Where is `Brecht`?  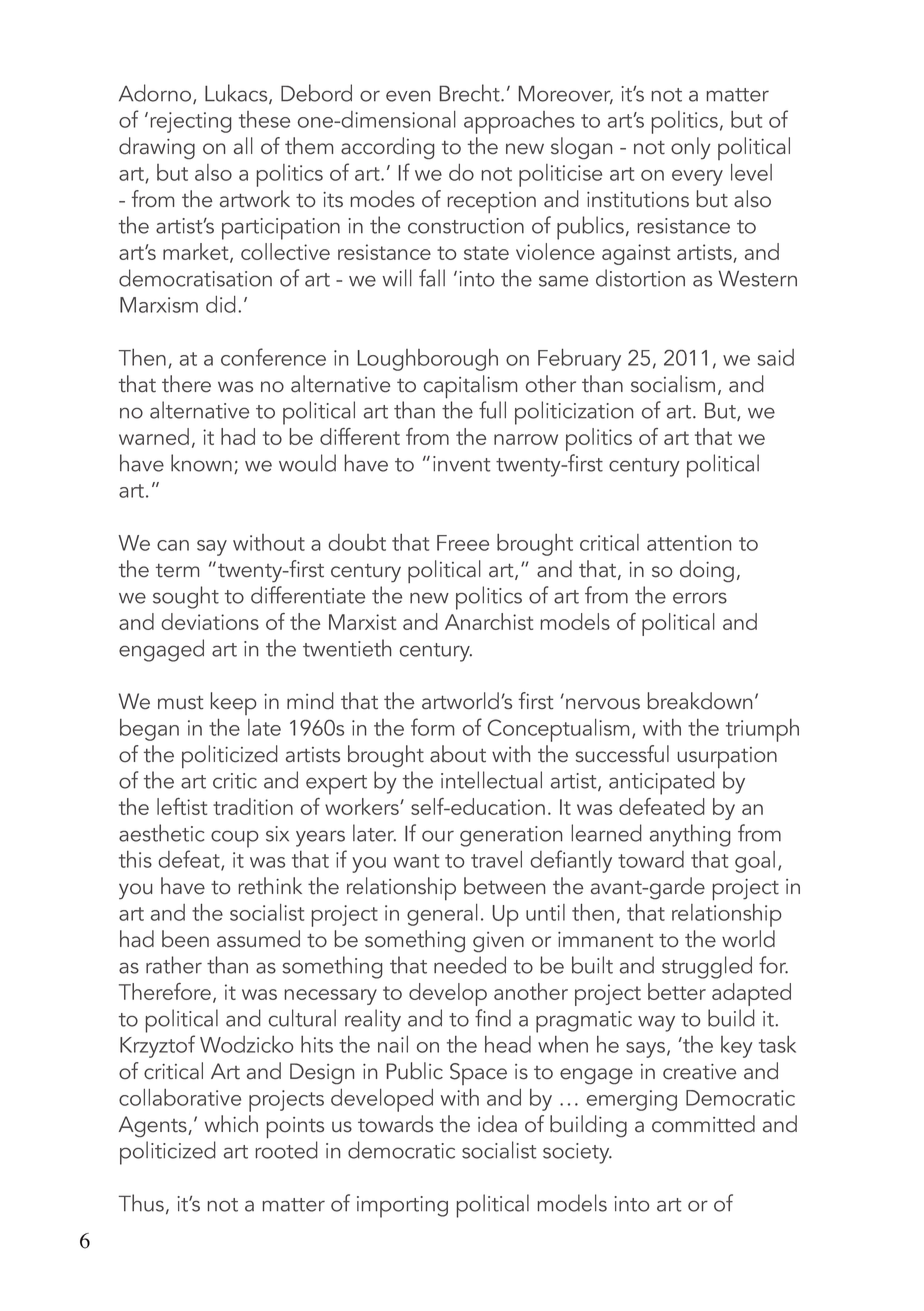 Brecht is located at coordinates (471, 93).
